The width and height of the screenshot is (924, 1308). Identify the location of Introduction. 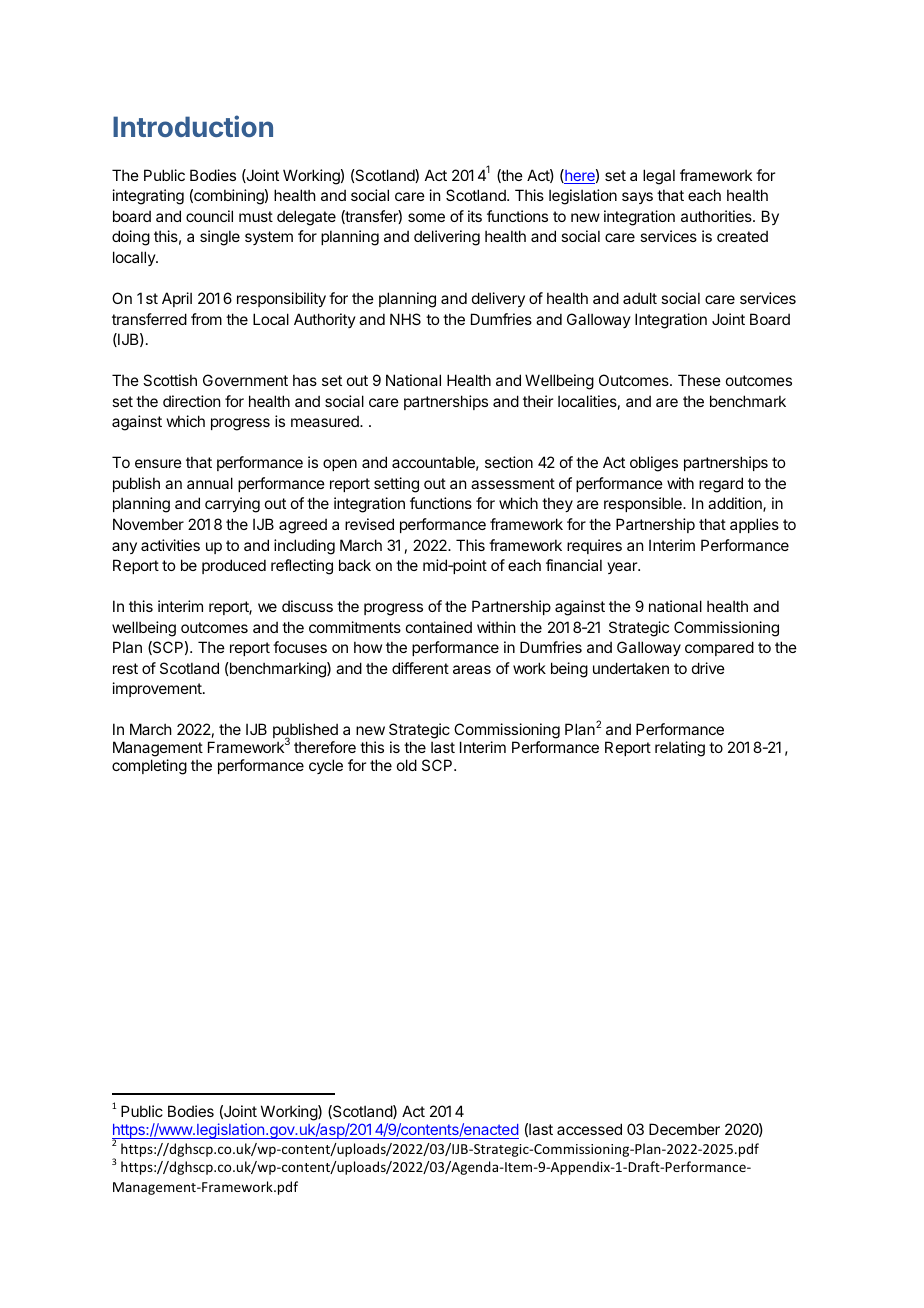
(193, 126).
